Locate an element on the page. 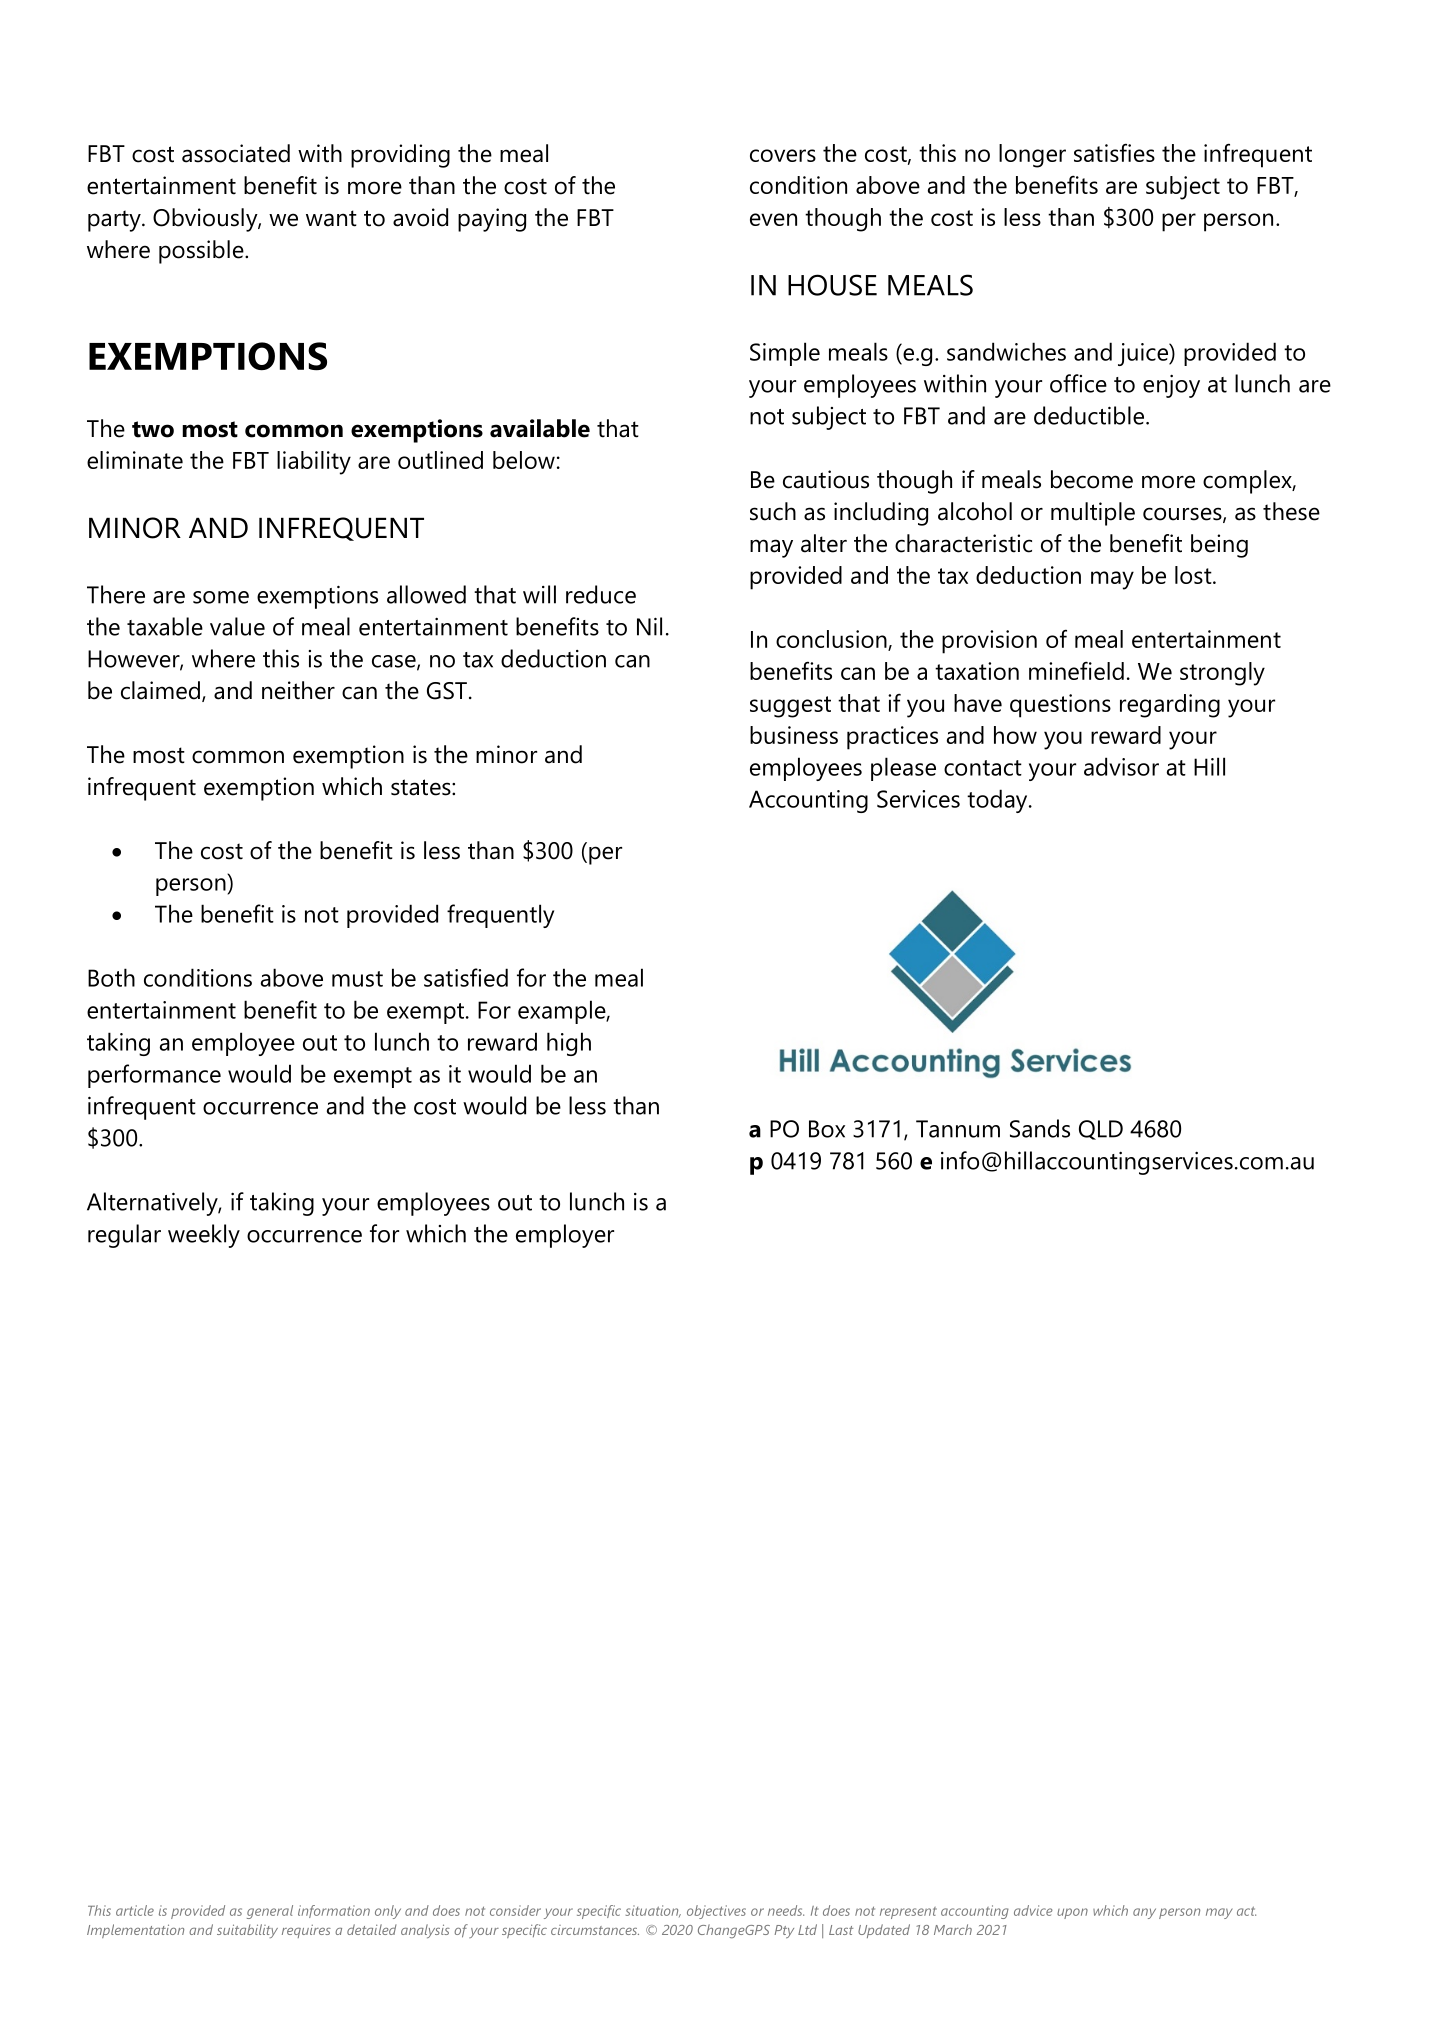 The height and width of the page is (2023, 1430). general is located at coordinates (270, 1912).
